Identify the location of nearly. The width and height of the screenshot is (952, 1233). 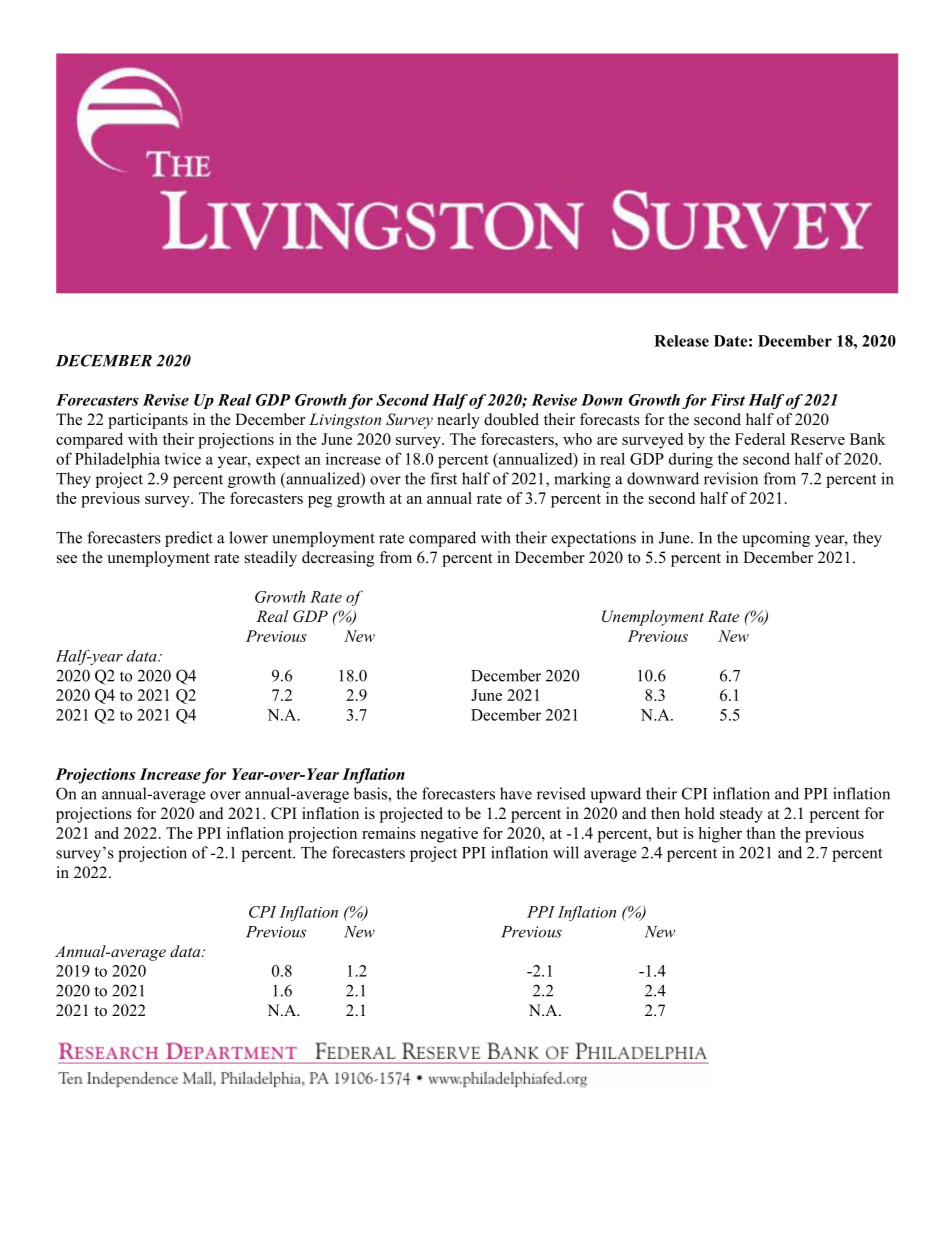
(458, 421).
